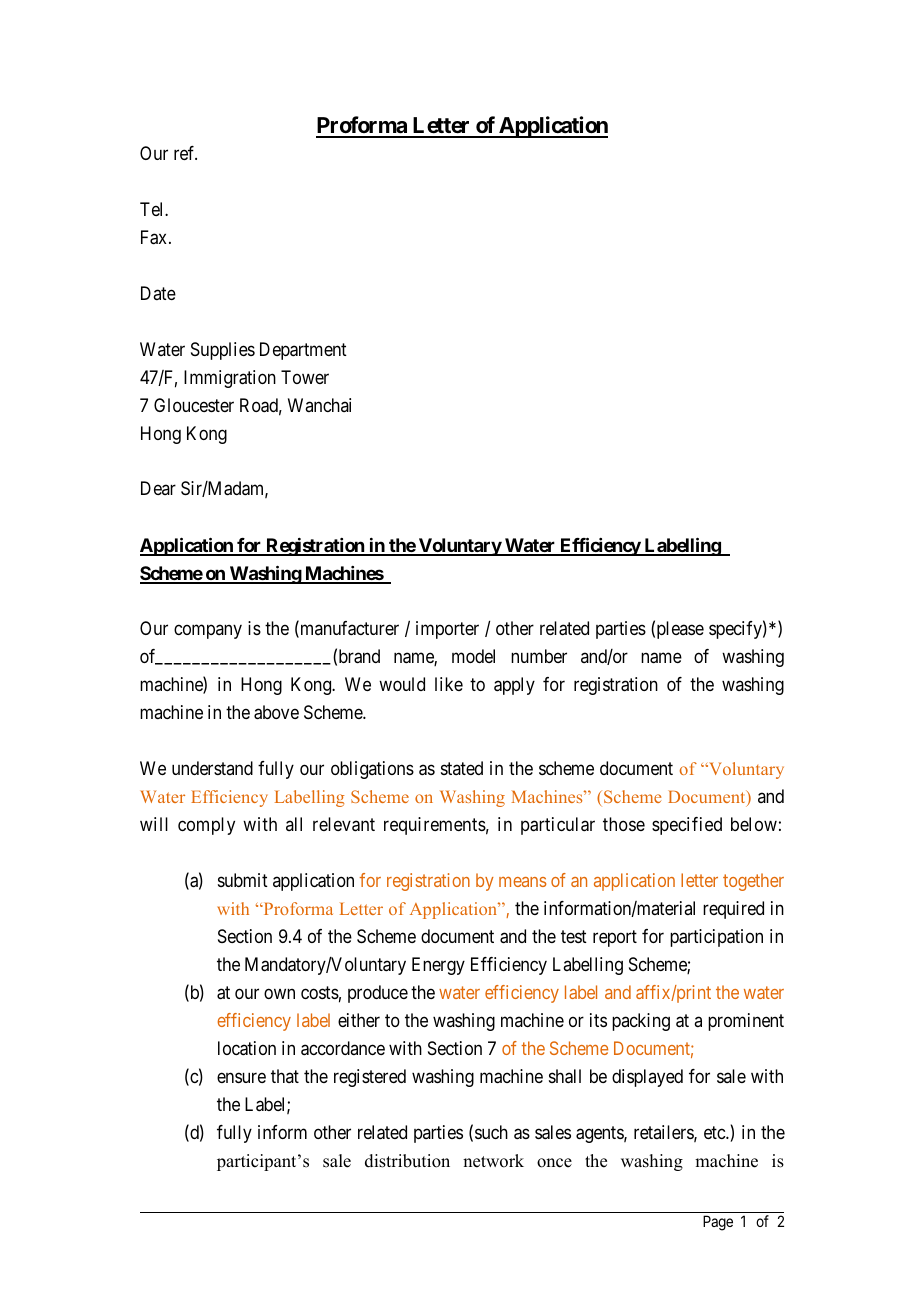 This screenshot has height=1308, width=924. What do you see at coordinates (185, 153) in the screenshot?
I see `ref` at bounding box center [185, 153].
